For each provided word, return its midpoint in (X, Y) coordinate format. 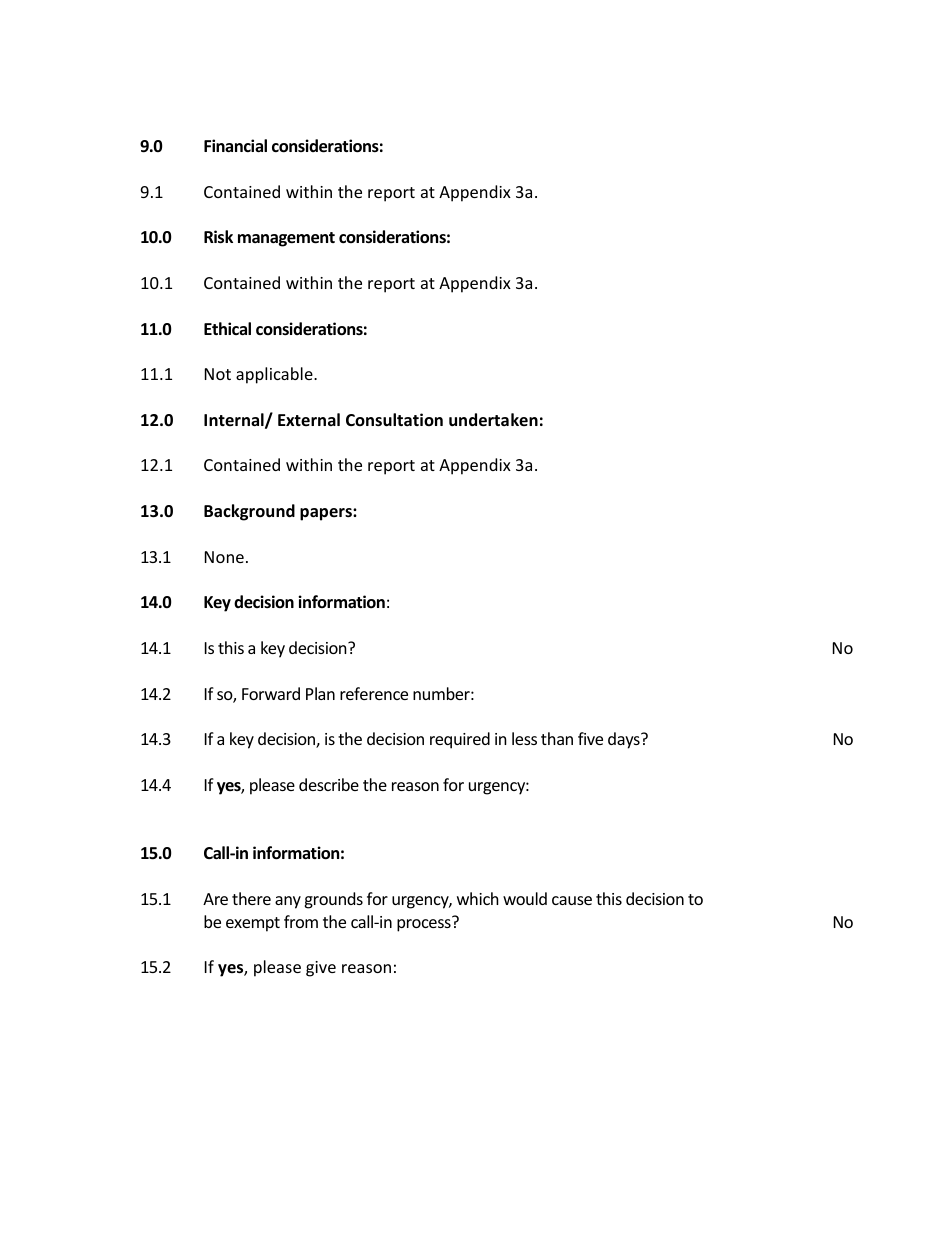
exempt (253, 924)
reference (374, 693)
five (590, 738)
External (309, 419)
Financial (235, 145)
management (286, 239)
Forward (271, 693)
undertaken (493, 420)
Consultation (394, 420)
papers (327, 514)
